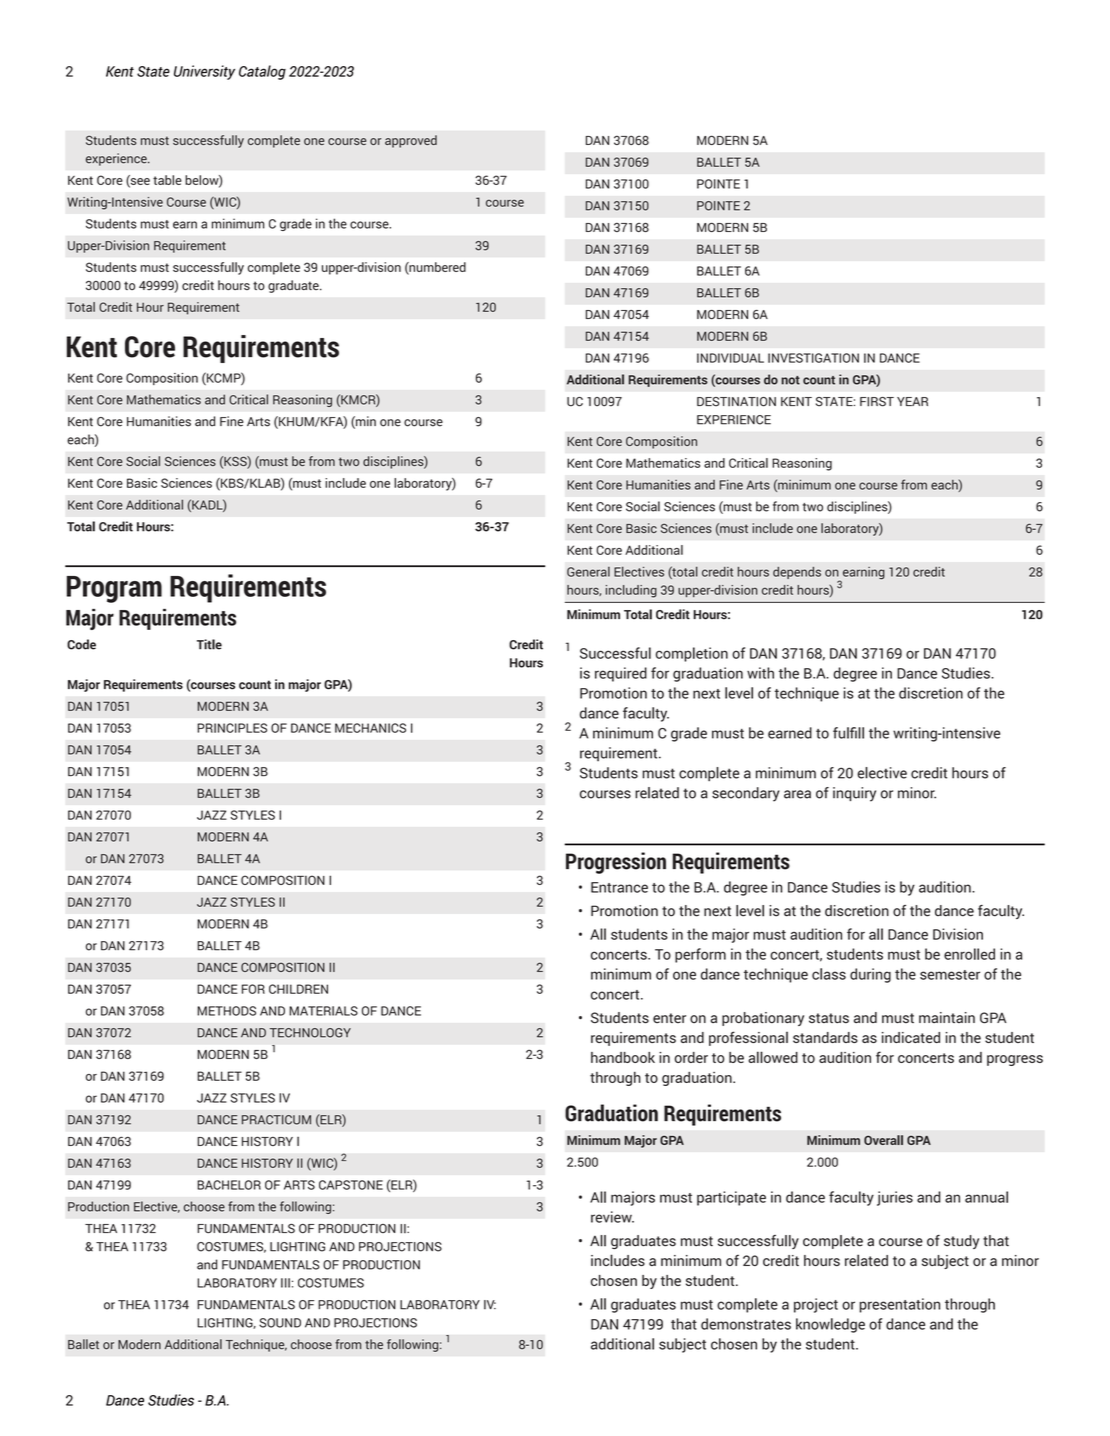 The width and height of the screenshot is (1110, 1436). I want to click on presentation, so click(900, 1305).
